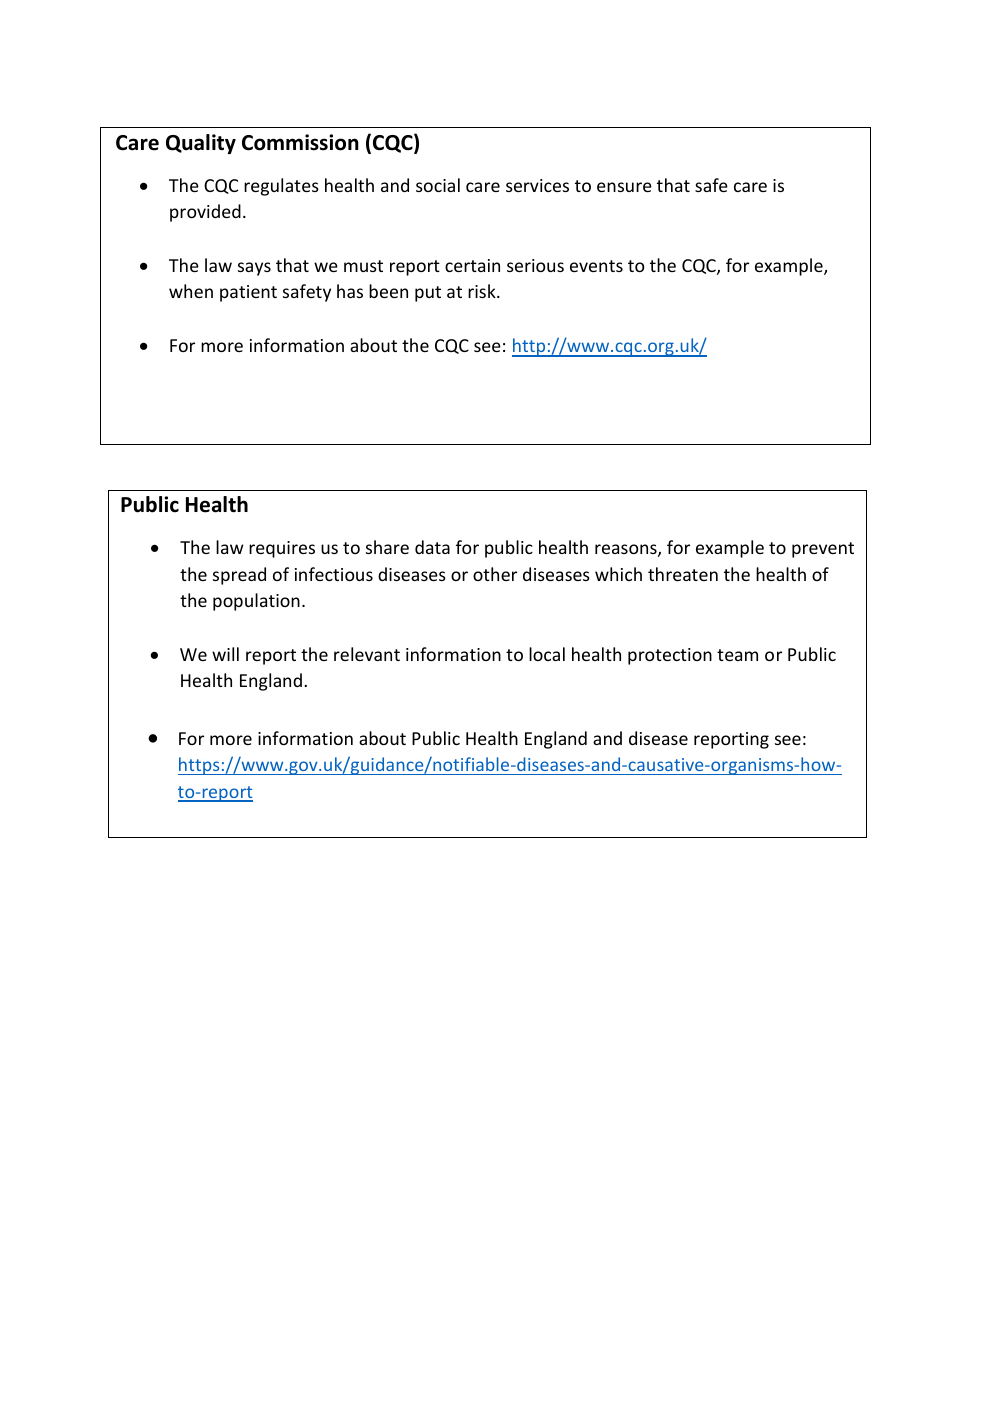  What do you see at coordinates (624, 187) in the screenshot?
I see `ensure` at bounding box center [624, 187].
